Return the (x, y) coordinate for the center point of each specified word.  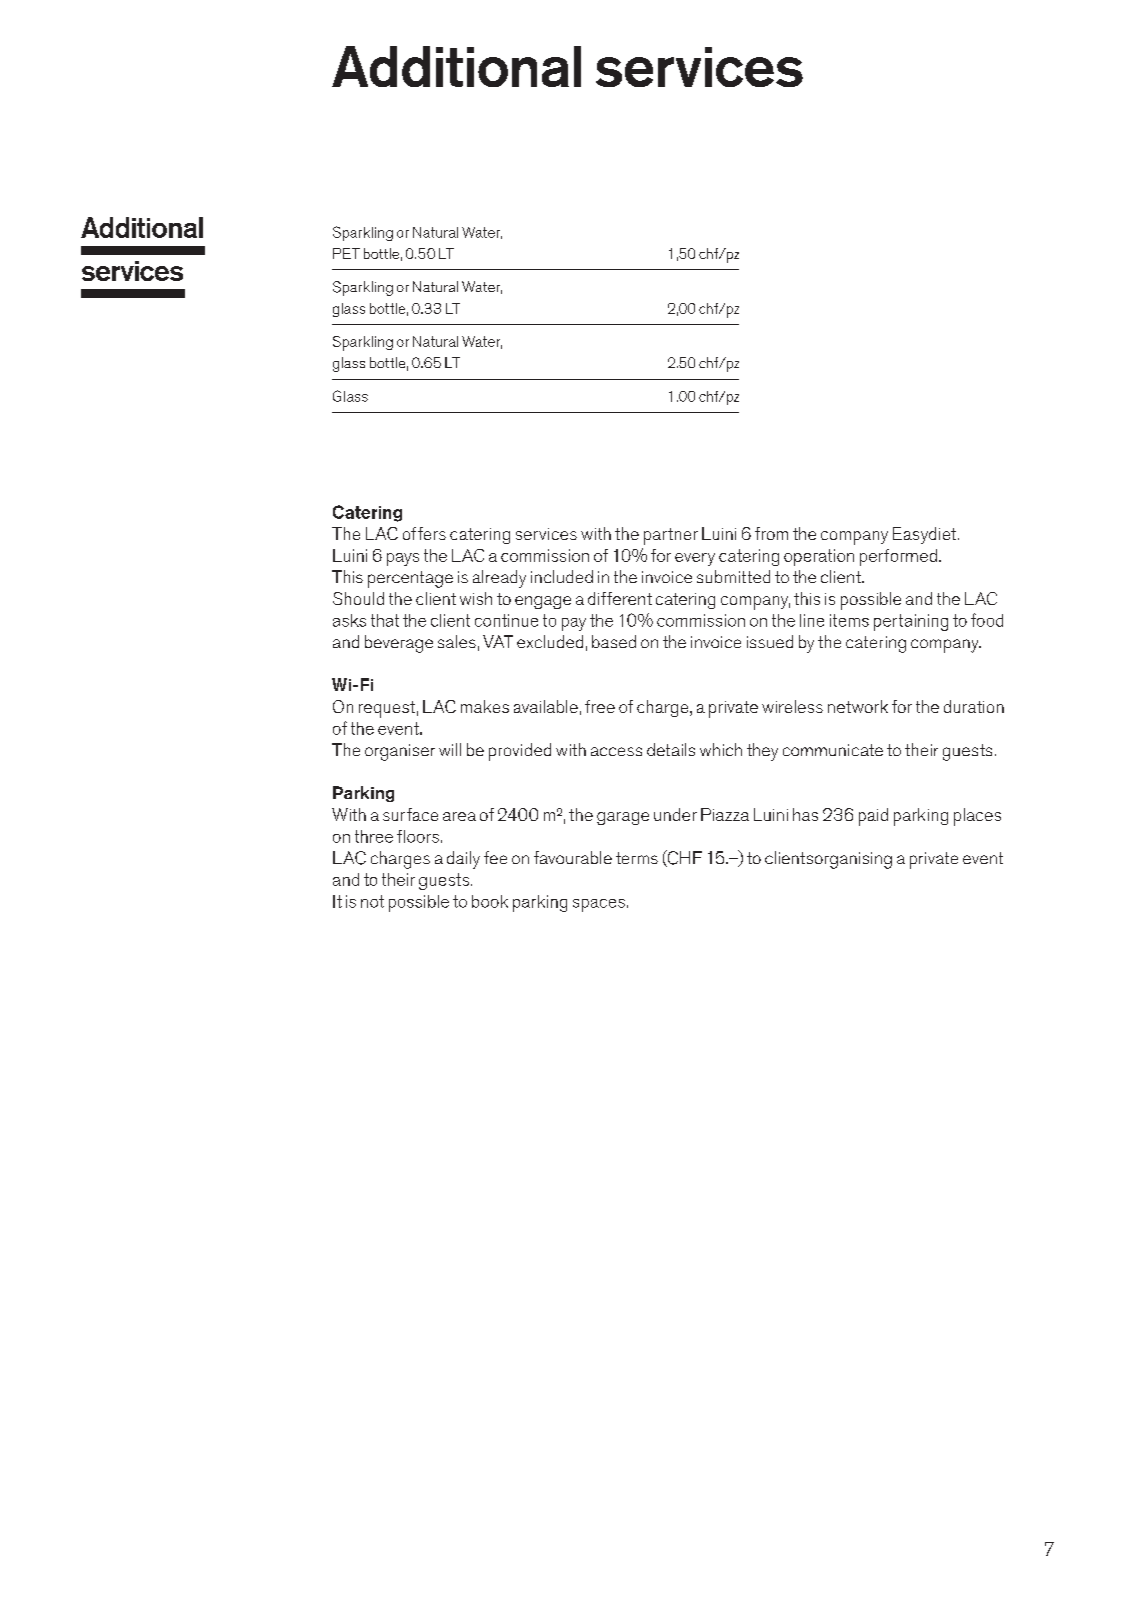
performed (898, 557)
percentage (410, 579)
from (771, 533)
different (620, 598)
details (671, 749)
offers (424, 533)
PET (346, 253)
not (372, 901)
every (695, 559)
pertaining (911, 622)
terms (637, 858)
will (450, 749)
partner (671, 536)
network (858, 706)
